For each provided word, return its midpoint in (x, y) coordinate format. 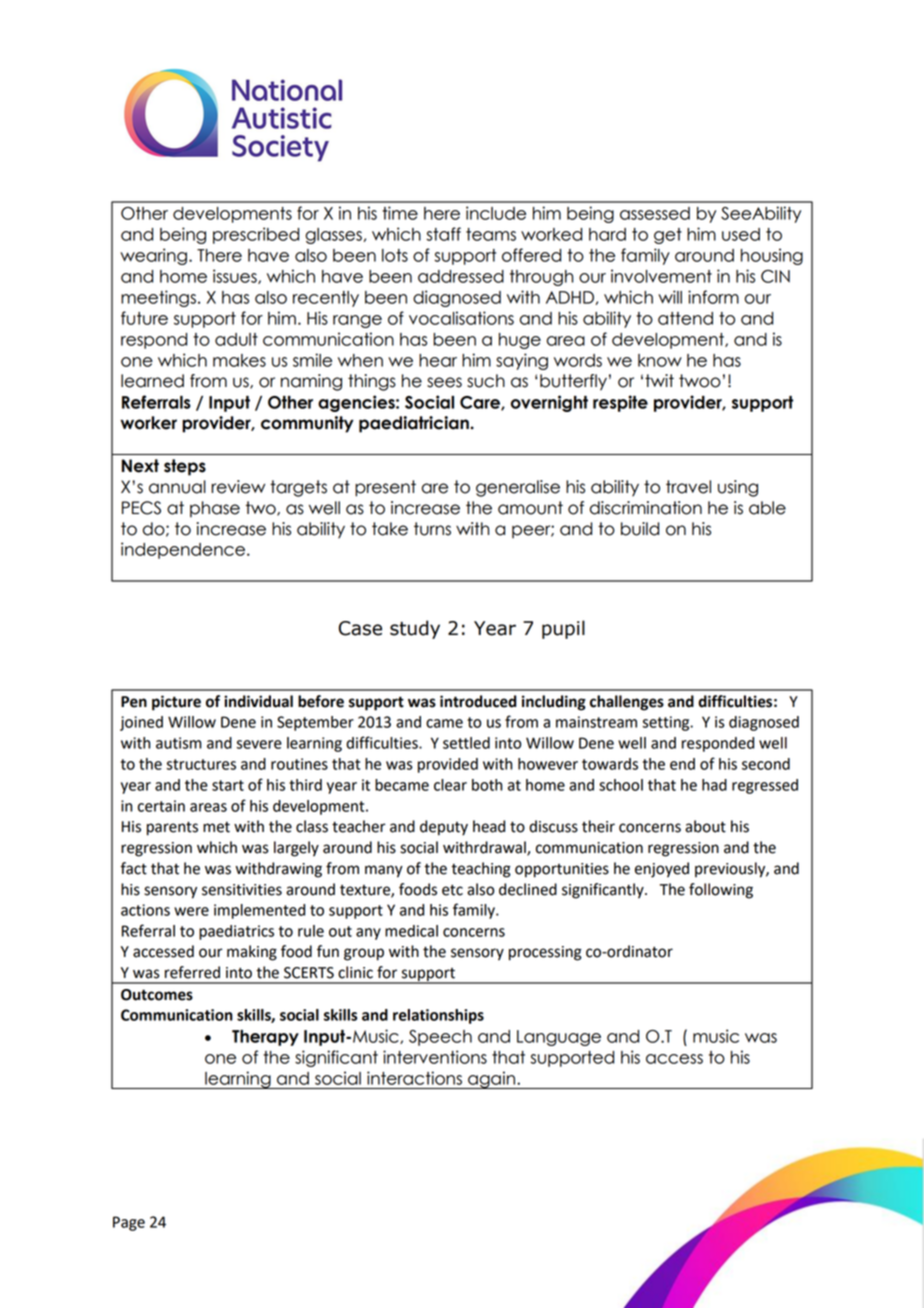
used (741, 234)
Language (559, 1038)
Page (129, 1223)
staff (443, 234)
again (491, 1080)
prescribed (256, 235)
